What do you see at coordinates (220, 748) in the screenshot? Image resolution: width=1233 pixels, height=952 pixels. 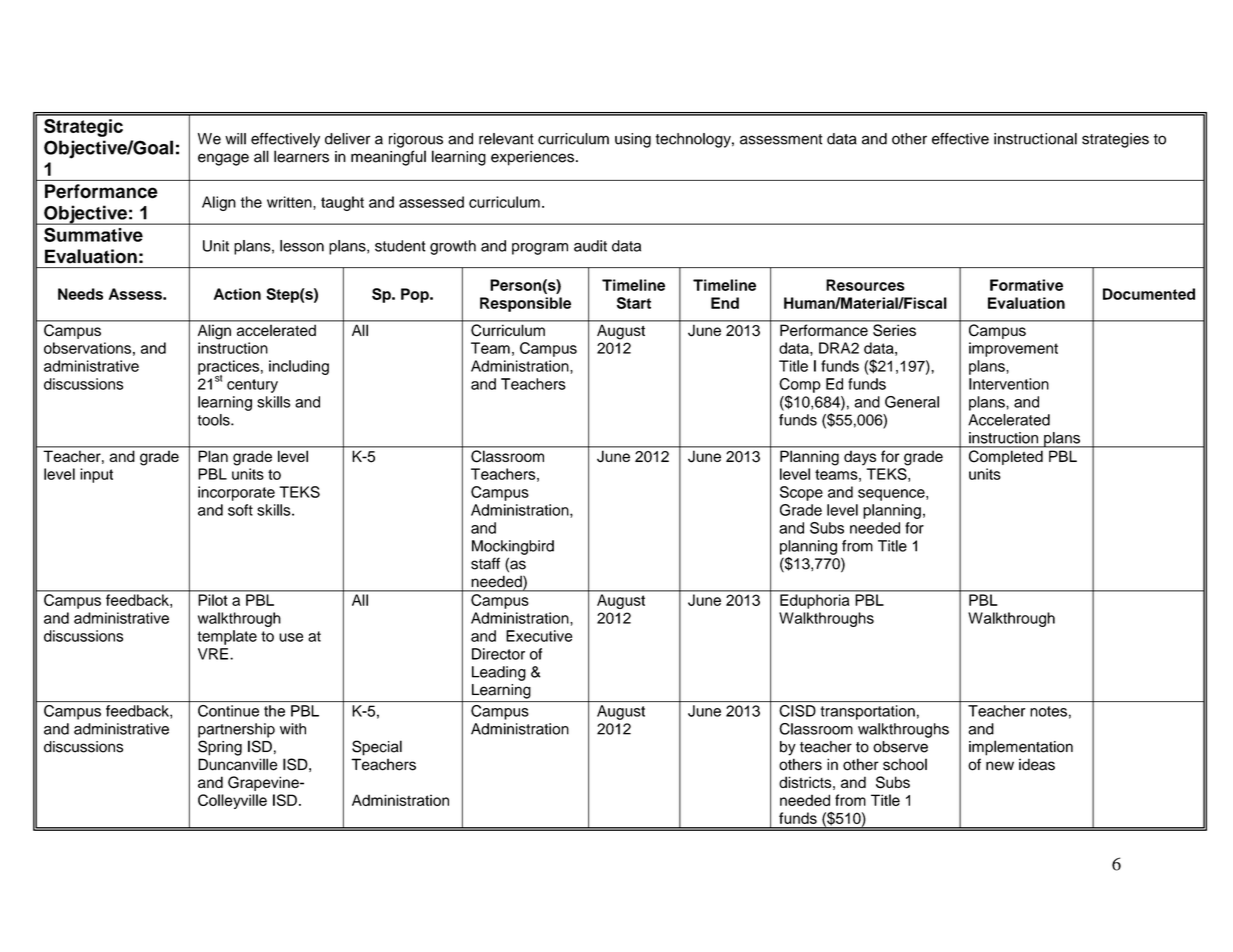 I see `Spring` at bounding box center [220, 748].
